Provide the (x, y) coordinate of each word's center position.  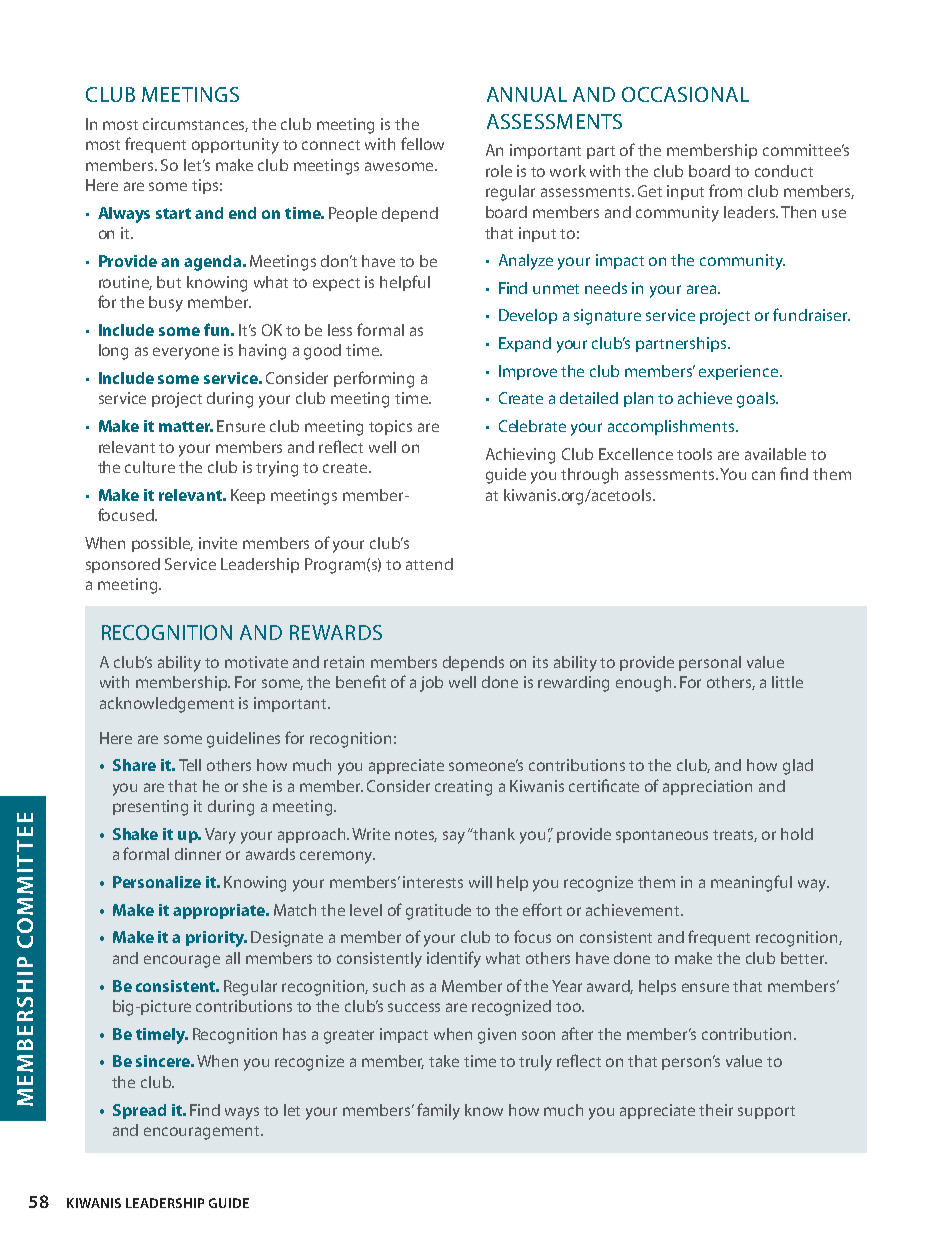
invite (218, 543)
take (444, 1061)
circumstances (195, 125)
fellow (422, 143)
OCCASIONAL (685, 94)
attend (429, 564)
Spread (139, 1111)
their (716, 1110)
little (787, 682)
